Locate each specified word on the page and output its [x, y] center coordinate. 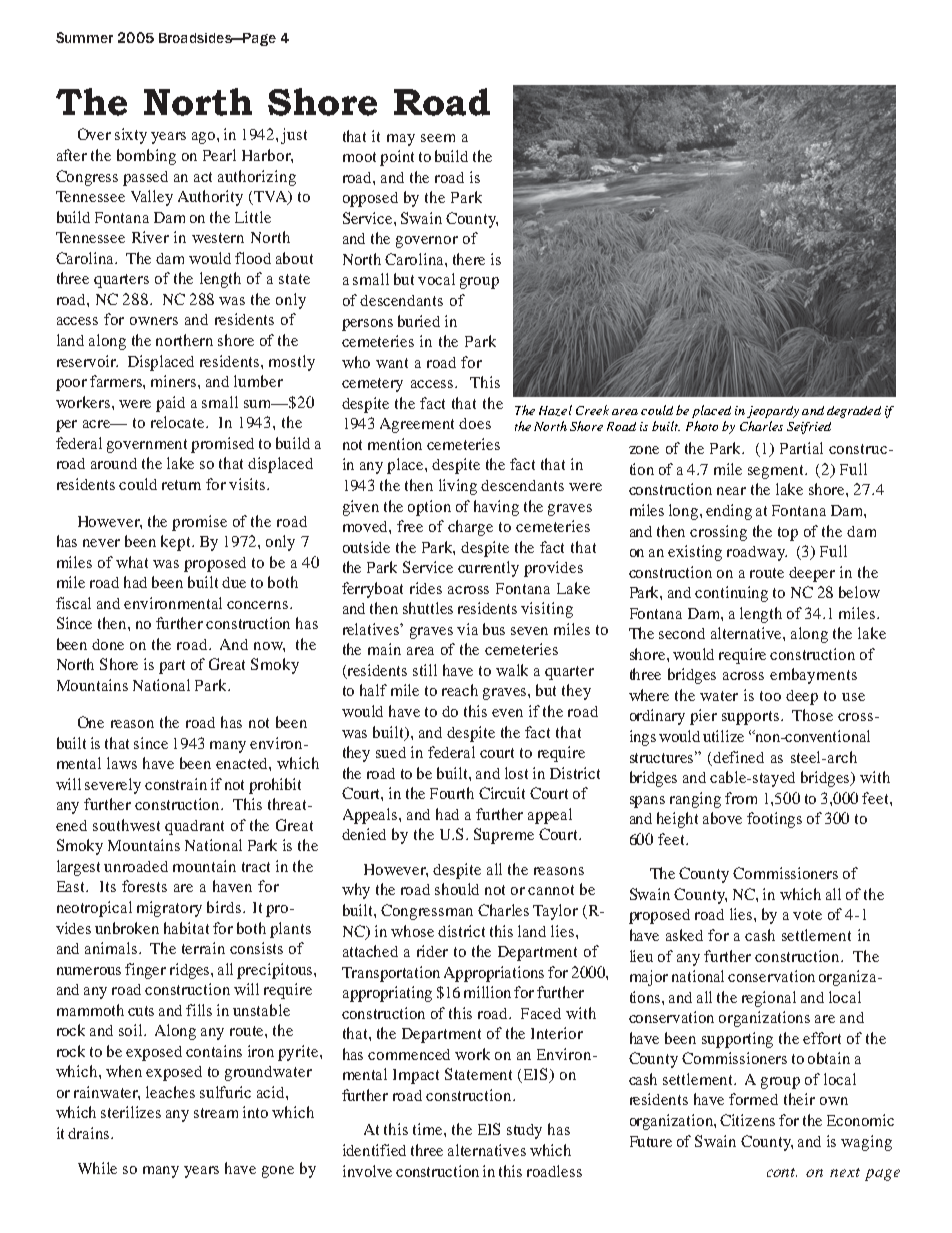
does [475, 423]
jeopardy [773, 412]
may [401, 140]
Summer [84, 37]
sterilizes [131, 1112]
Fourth [452, 793]
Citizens [747, 1120]
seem [438, 138]
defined [738, 757]
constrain [176, 784]
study [524, 1131]
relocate [179, 422]
